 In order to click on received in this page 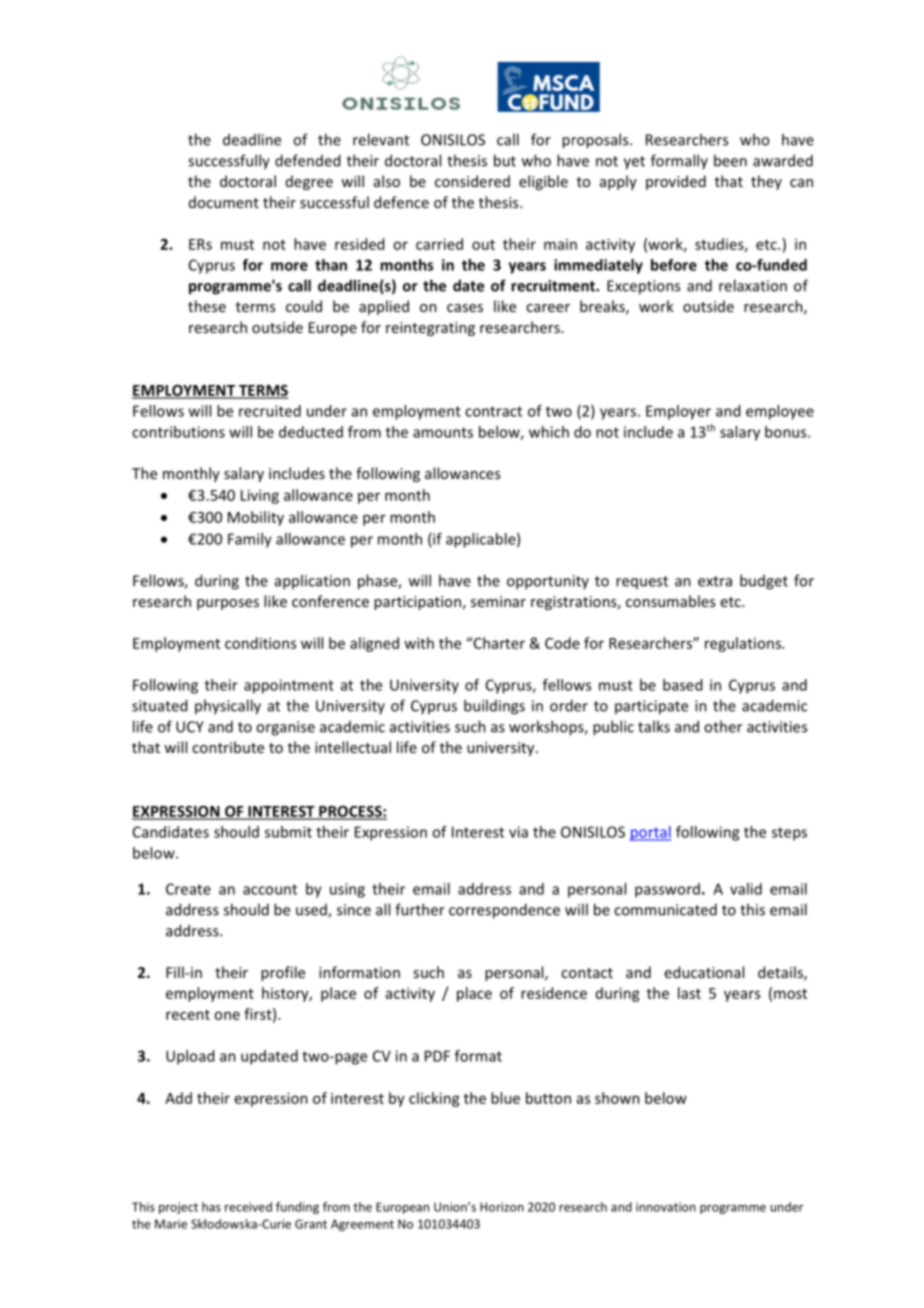, I will do `click(248, 1207)`.
